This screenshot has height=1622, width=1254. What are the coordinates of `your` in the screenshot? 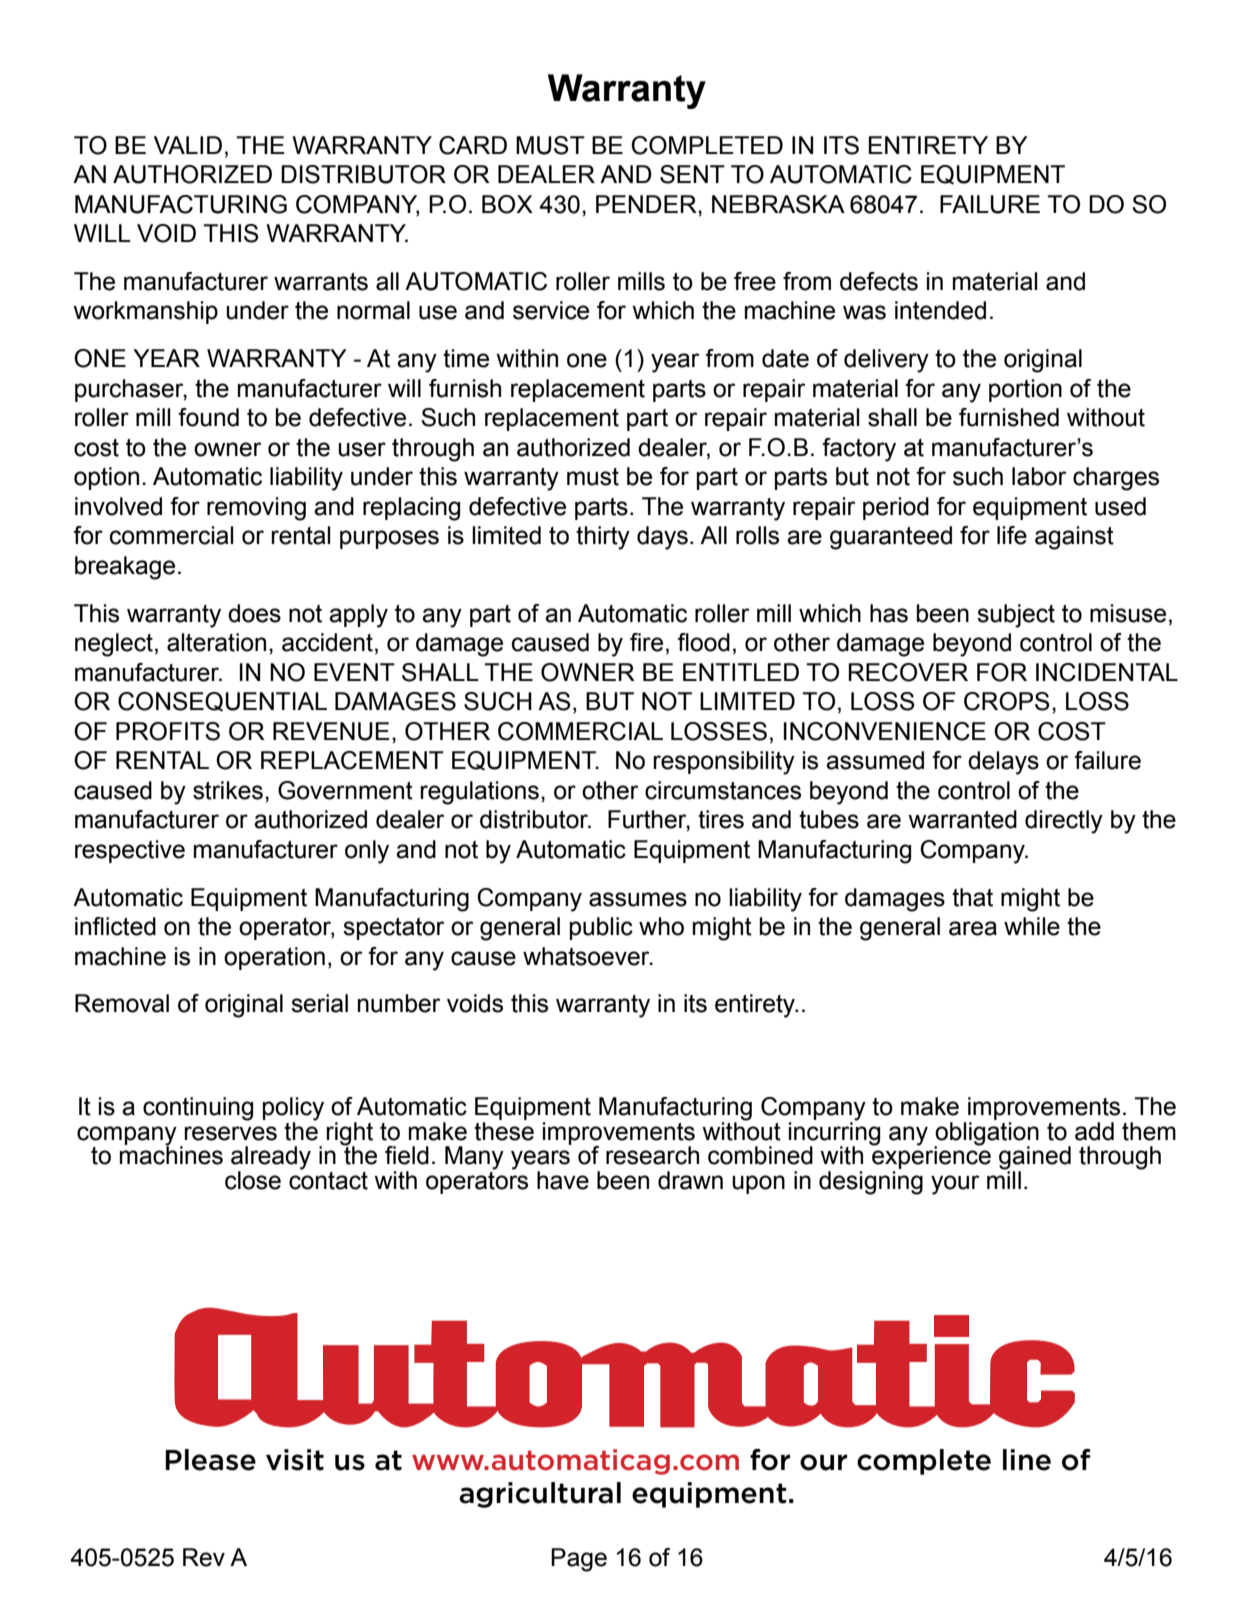 It's located at (955, 1185).
